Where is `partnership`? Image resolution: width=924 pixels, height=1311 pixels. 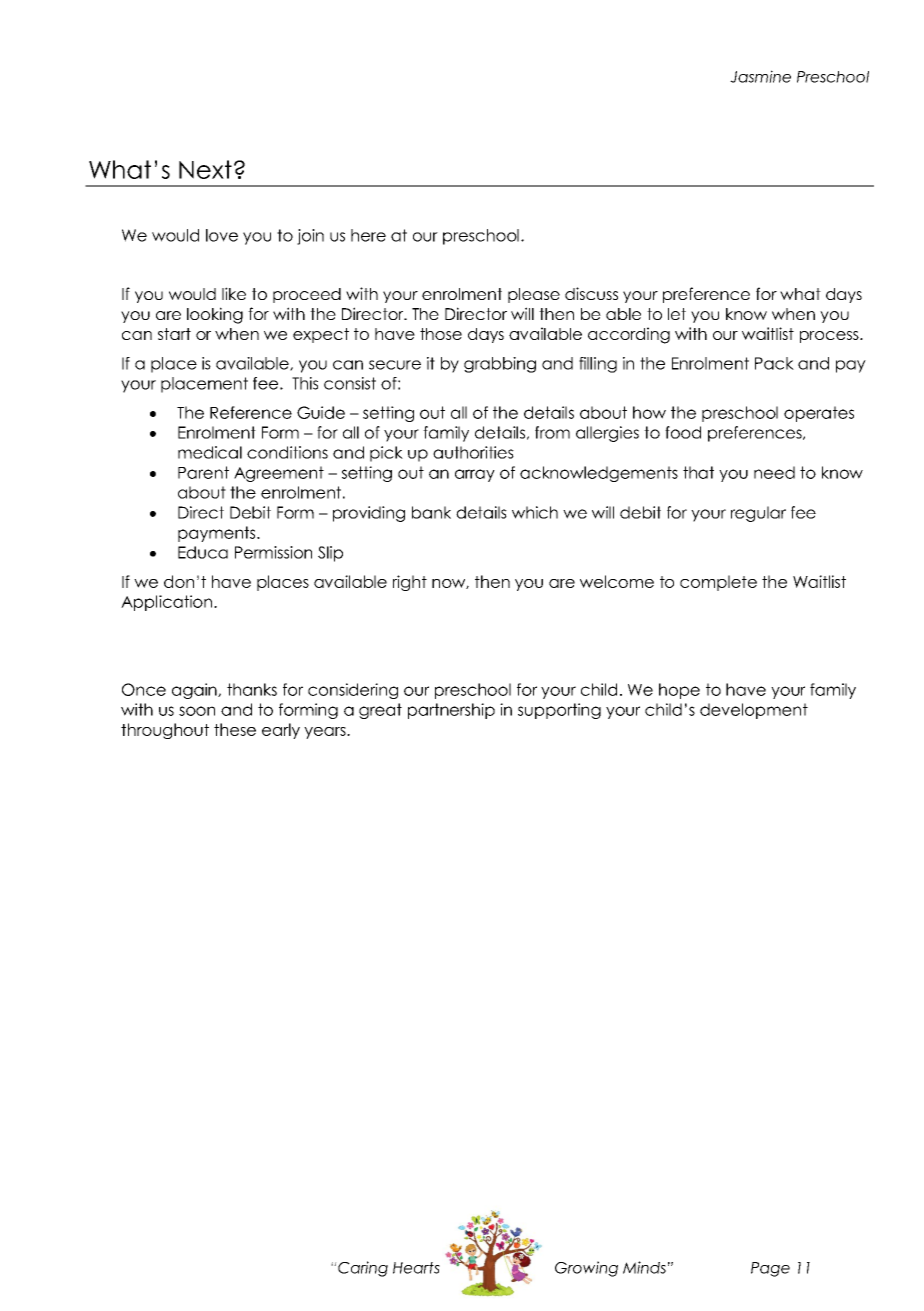 partnership is located at coordinates (451, 711).
